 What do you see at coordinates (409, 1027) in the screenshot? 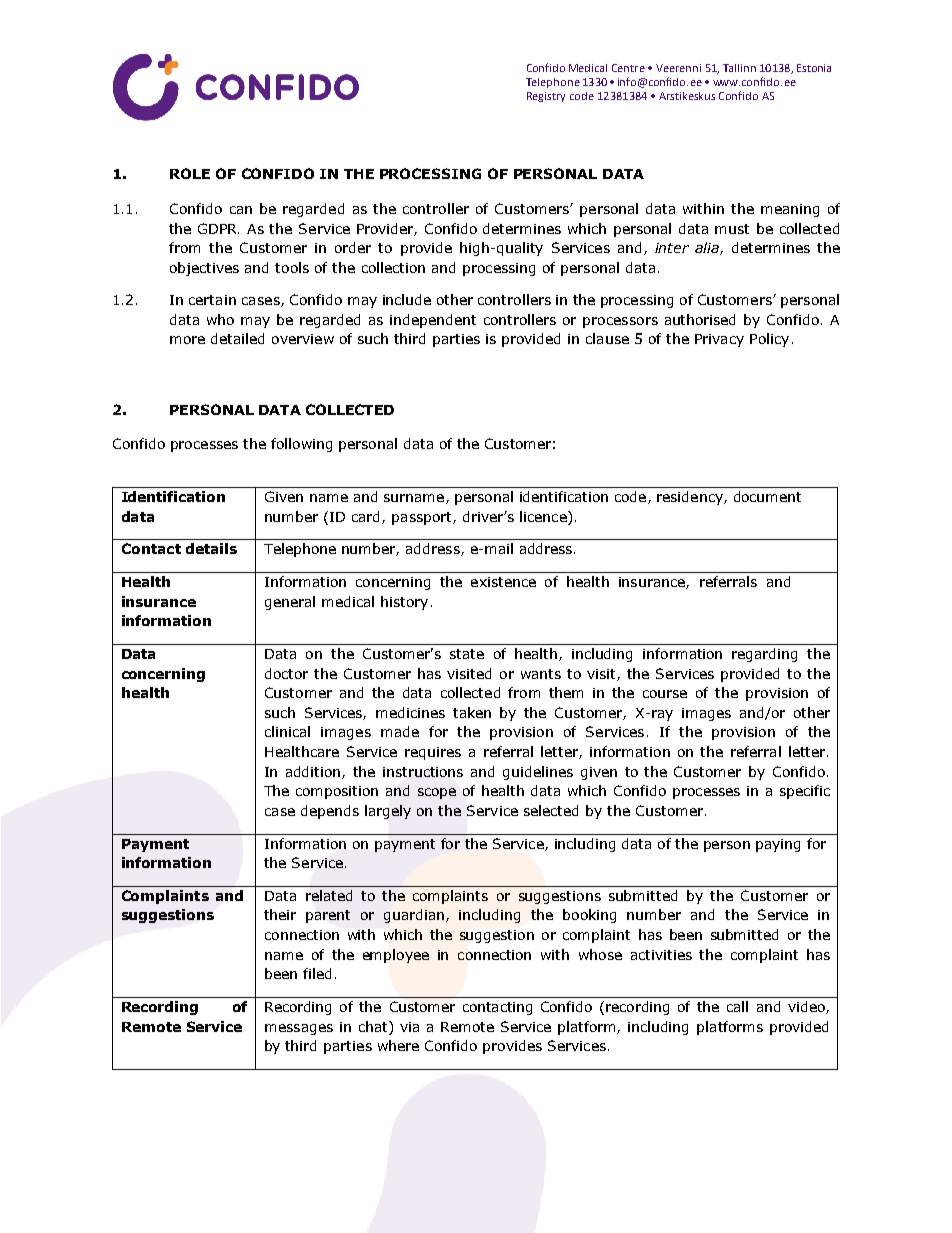
I see `via` at bounding box center [409, 1027].
